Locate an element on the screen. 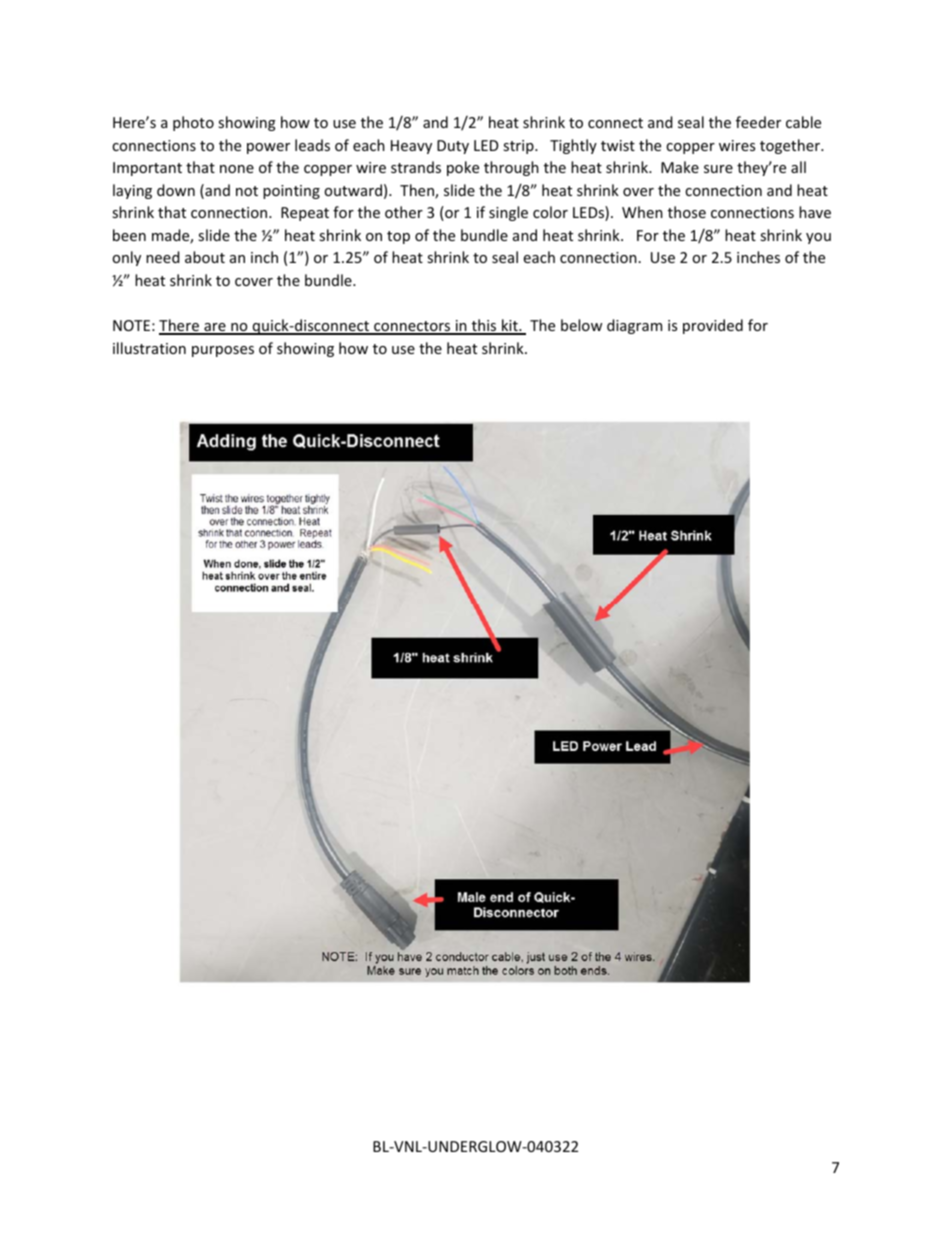  top is located at coordinates (398, 237).
